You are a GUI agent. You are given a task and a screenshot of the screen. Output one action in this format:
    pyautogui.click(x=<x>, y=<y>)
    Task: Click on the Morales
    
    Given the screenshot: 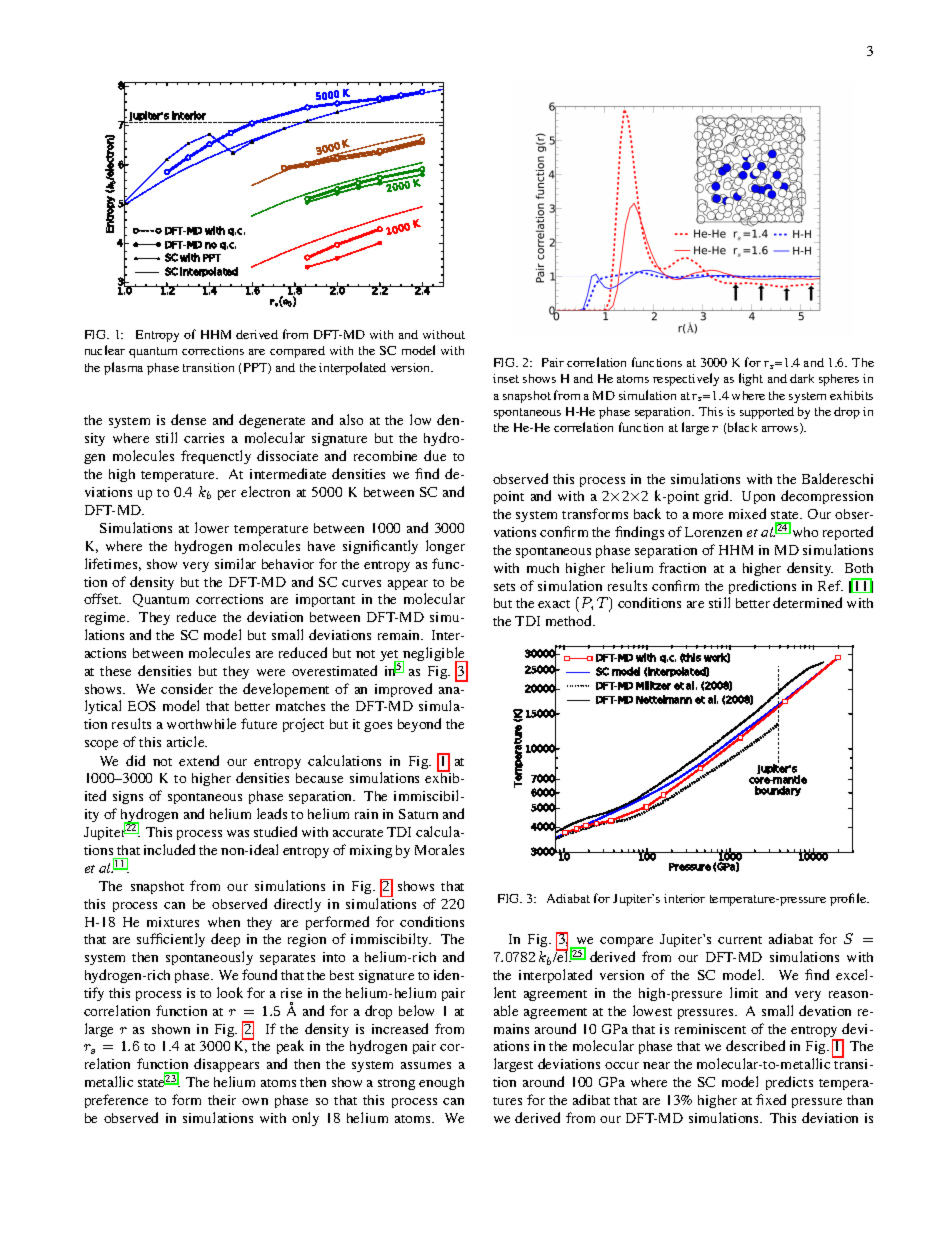 What is the action you would take?
    pyautogui.click(x=439, y=849)
